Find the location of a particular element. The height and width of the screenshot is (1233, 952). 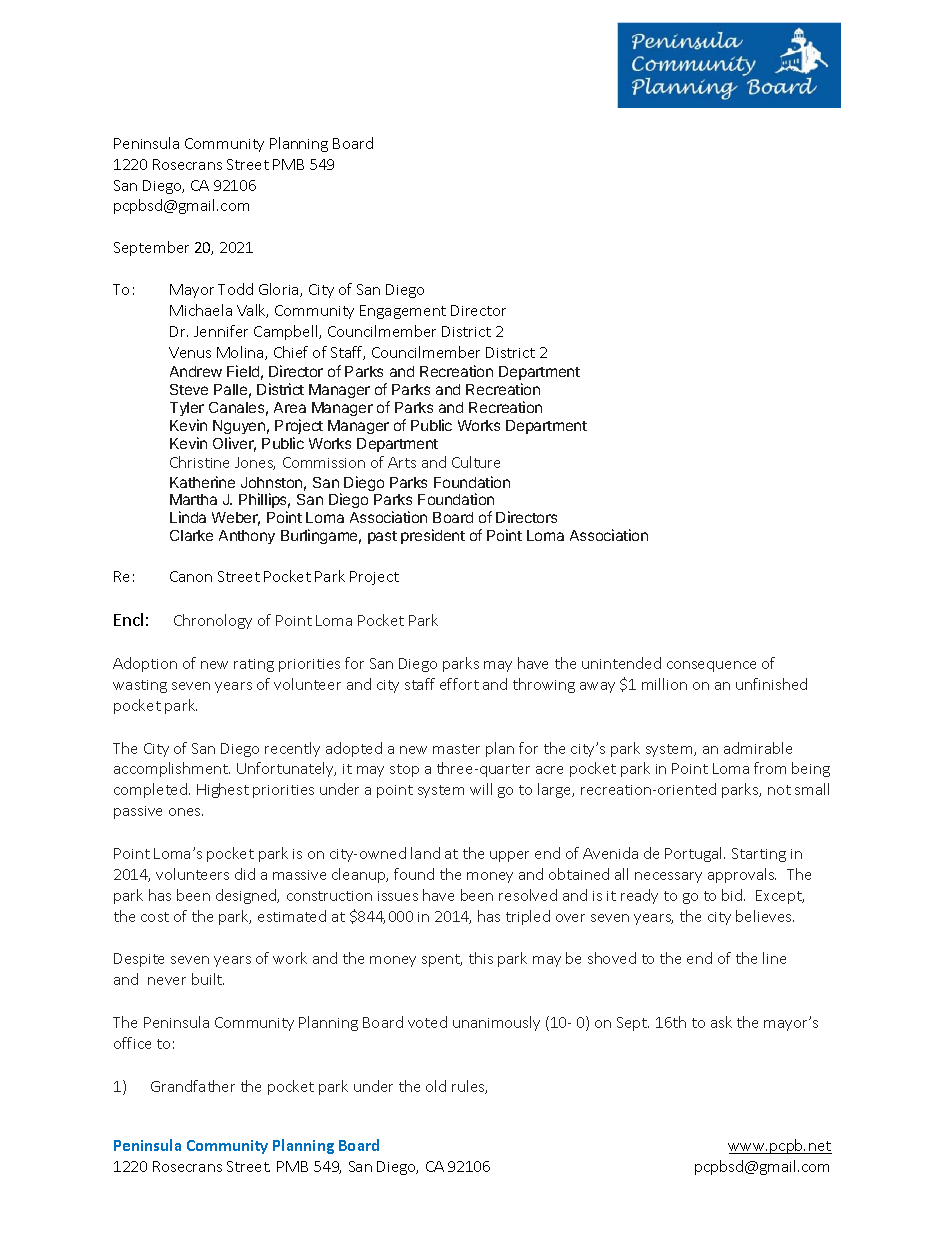

Engagement is located at coordinates (403, 312).
